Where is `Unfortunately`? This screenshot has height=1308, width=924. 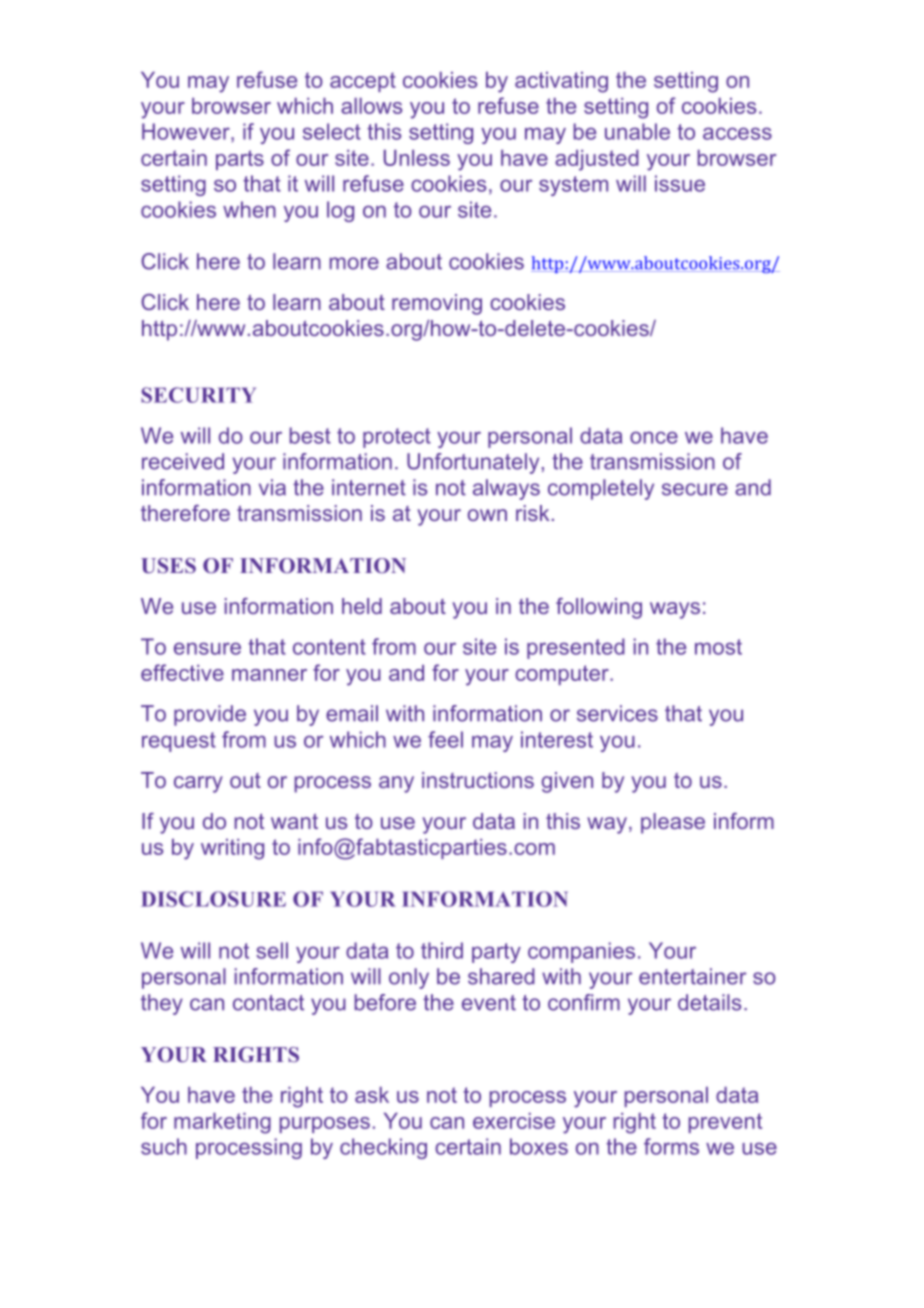 Unfortunately is located at coordinates (473, 463).
